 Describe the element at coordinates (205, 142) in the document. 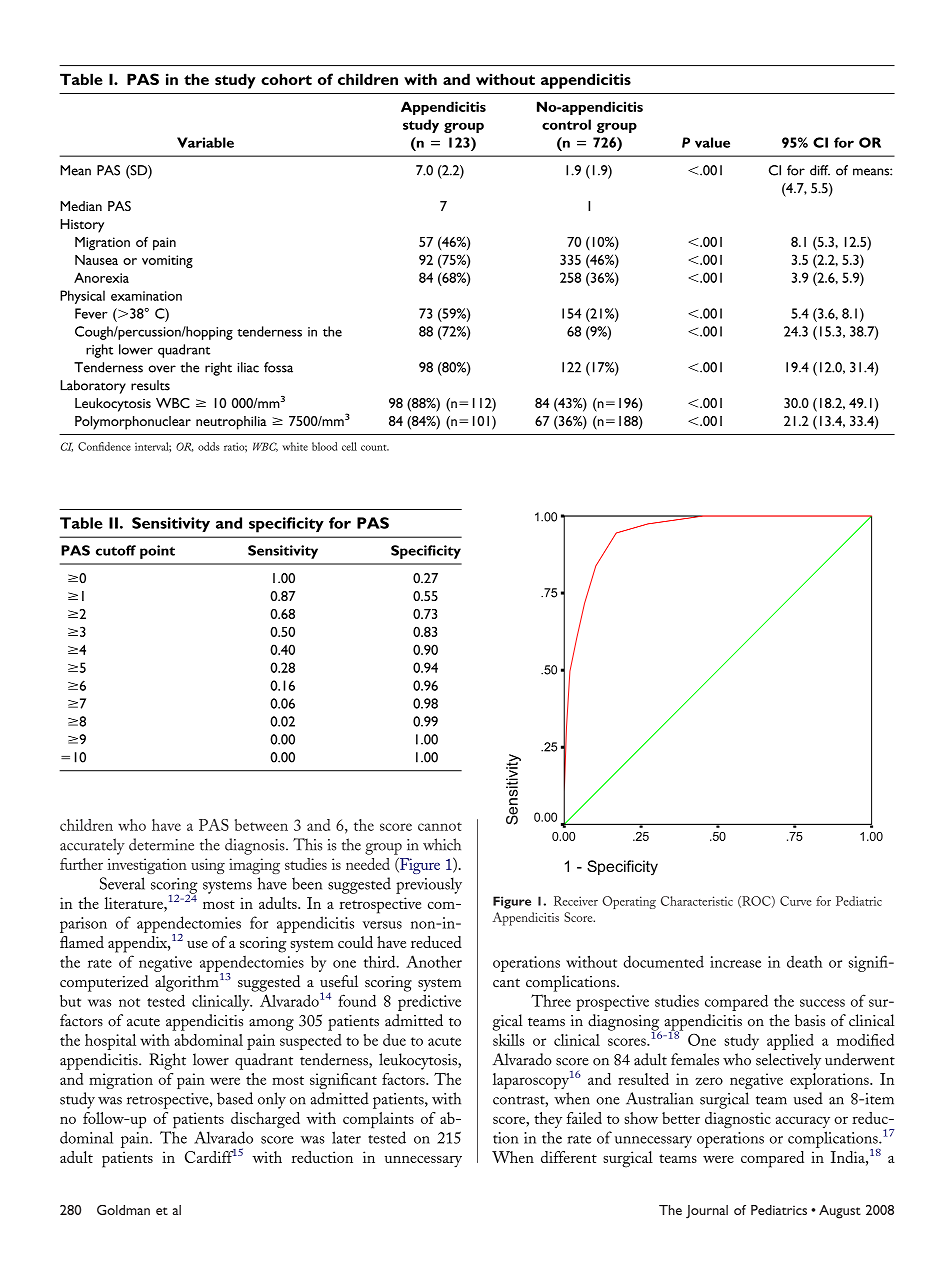

I see `Variable` at that location.
